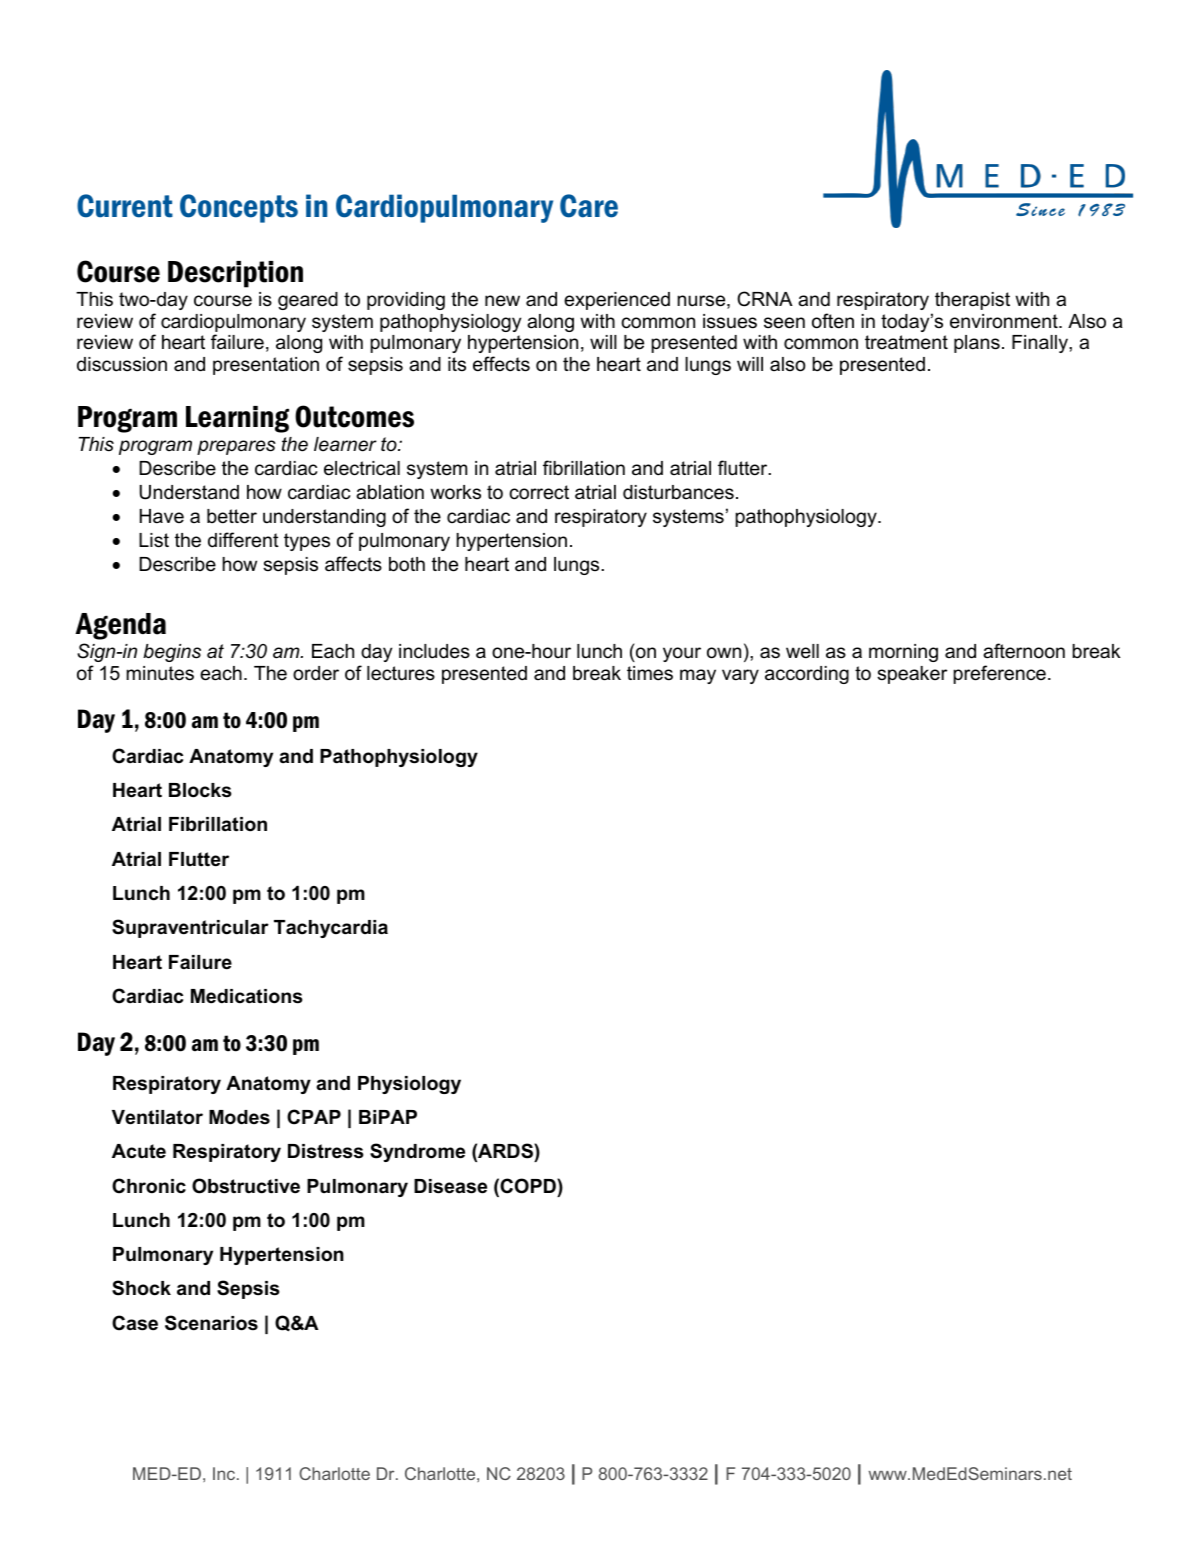 This screenshot has height=1559, width=1204. I want to click on therapist, so click(972, 301).
